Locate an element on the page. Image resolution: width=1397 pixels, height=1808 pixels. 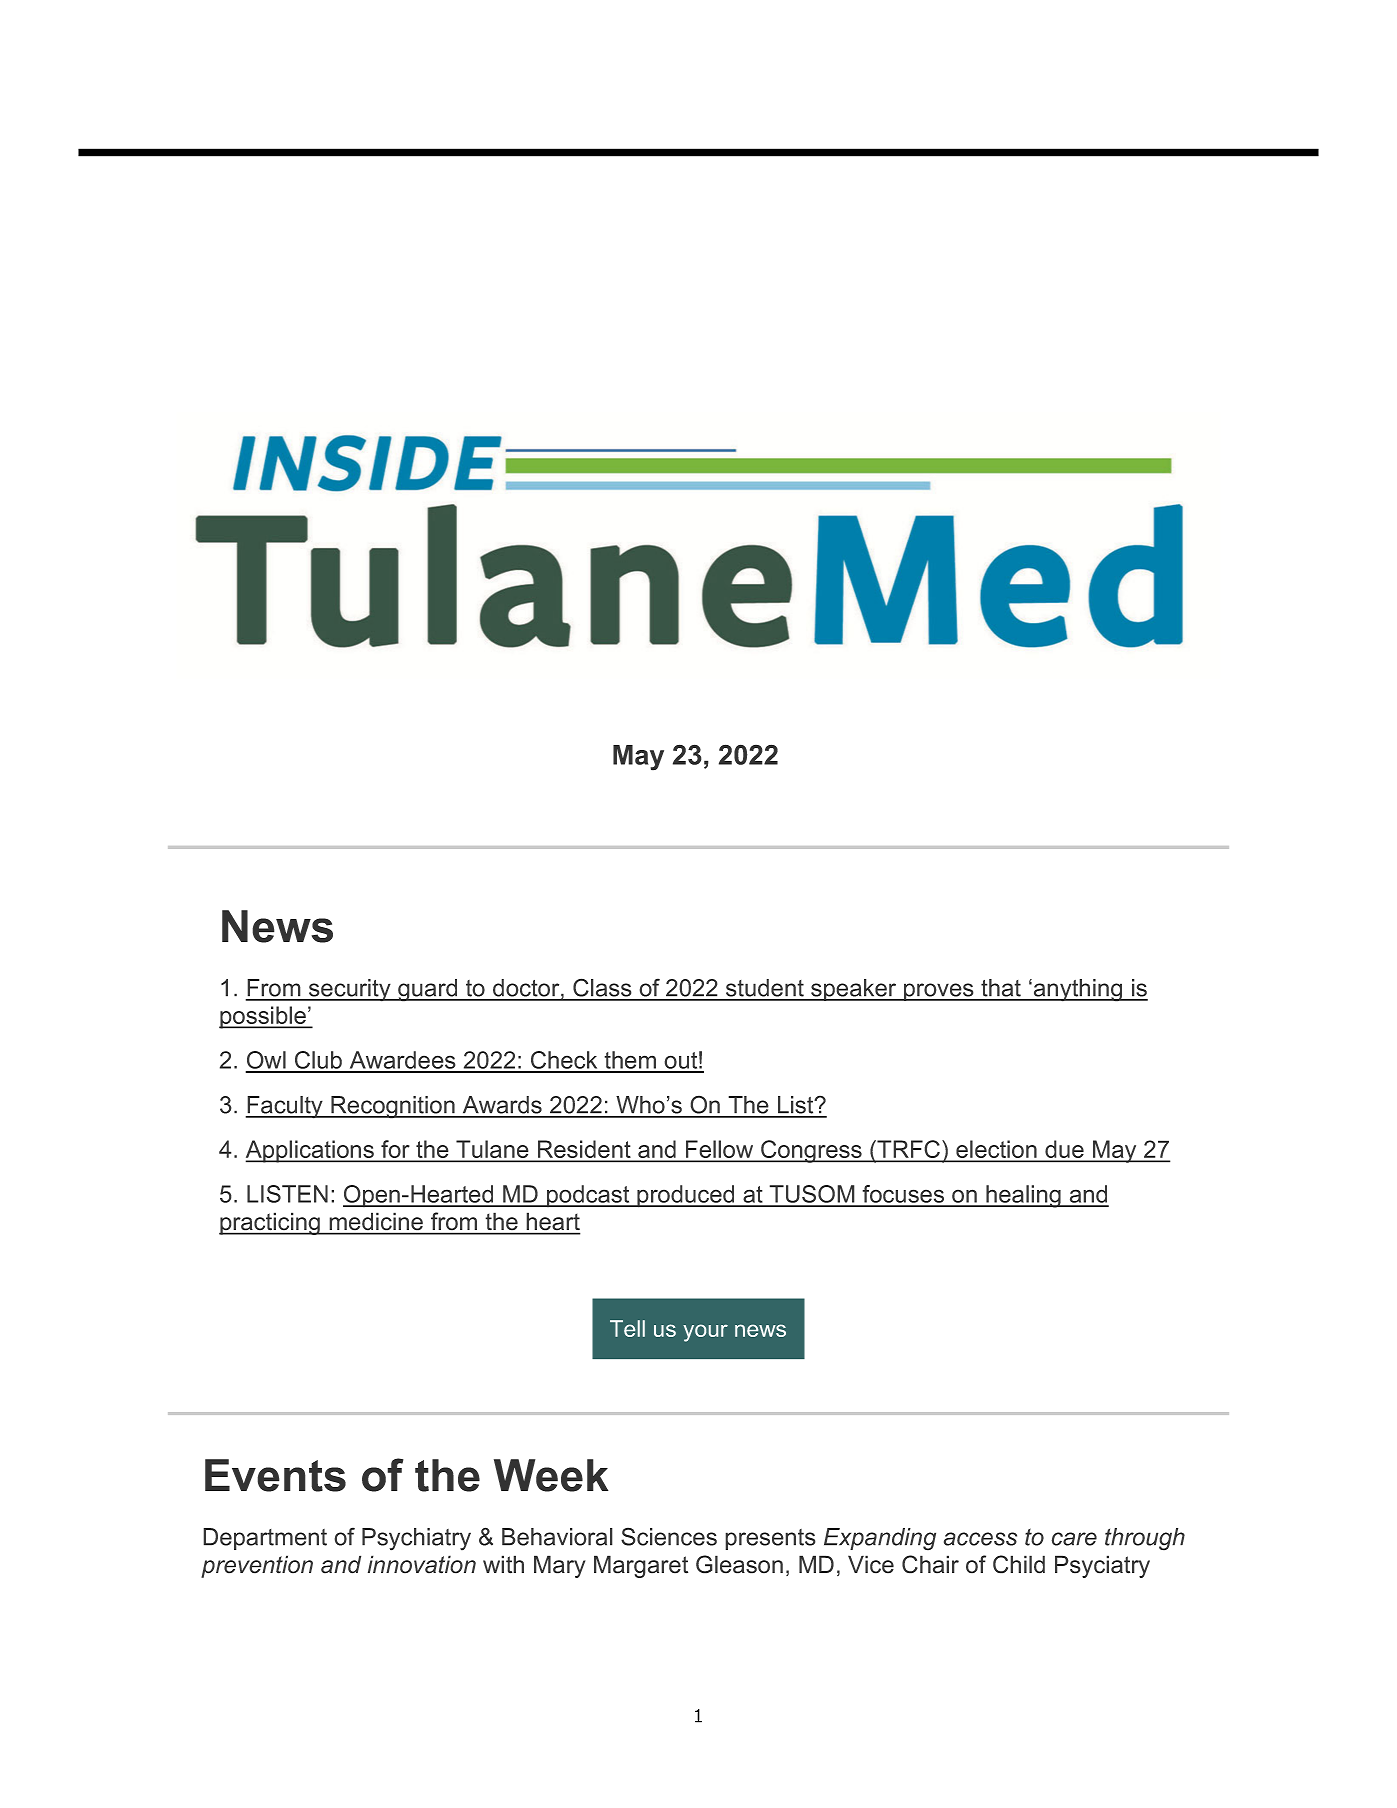
Sciences is located at coordinates (669, 1536).
